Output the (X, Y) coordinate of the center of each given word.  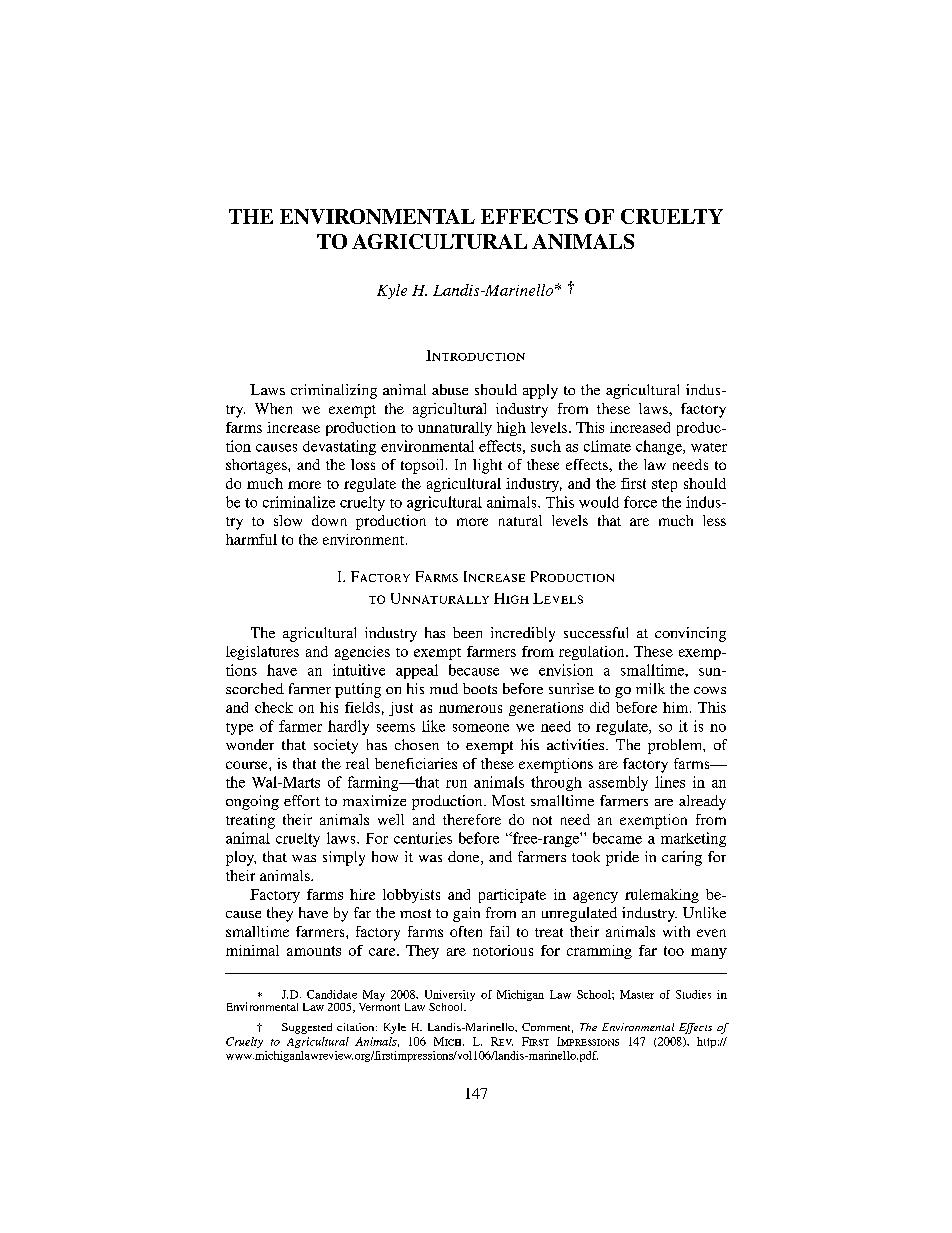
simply (344, 858)
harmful (251, 539)
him (677, 707)
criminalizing (334, 391)
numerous (470, 709)
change (660, 447)
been (467, 632)
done (465, 858)
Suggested (307, 1028)
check (274, 707)
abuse (450, 389)
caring (682, 858)
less (714, 520)
